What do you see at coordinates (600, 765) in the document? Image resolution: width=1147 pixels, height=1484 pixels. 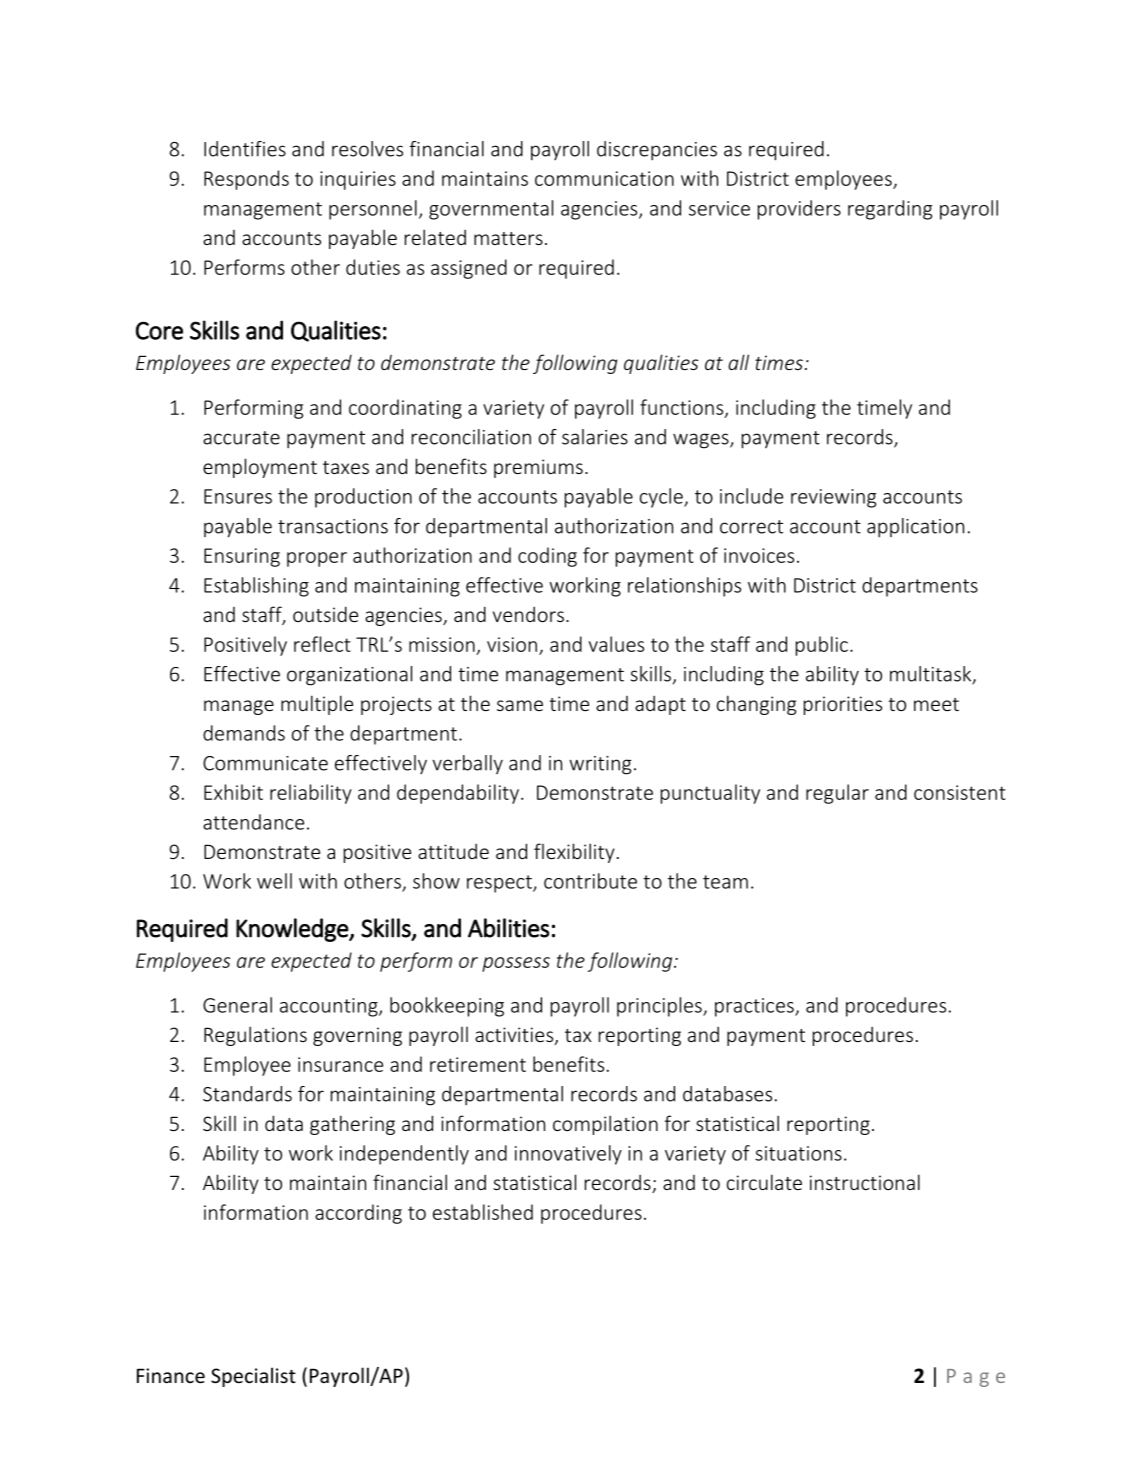 I see `writing` at bounding box center [600, 765].
